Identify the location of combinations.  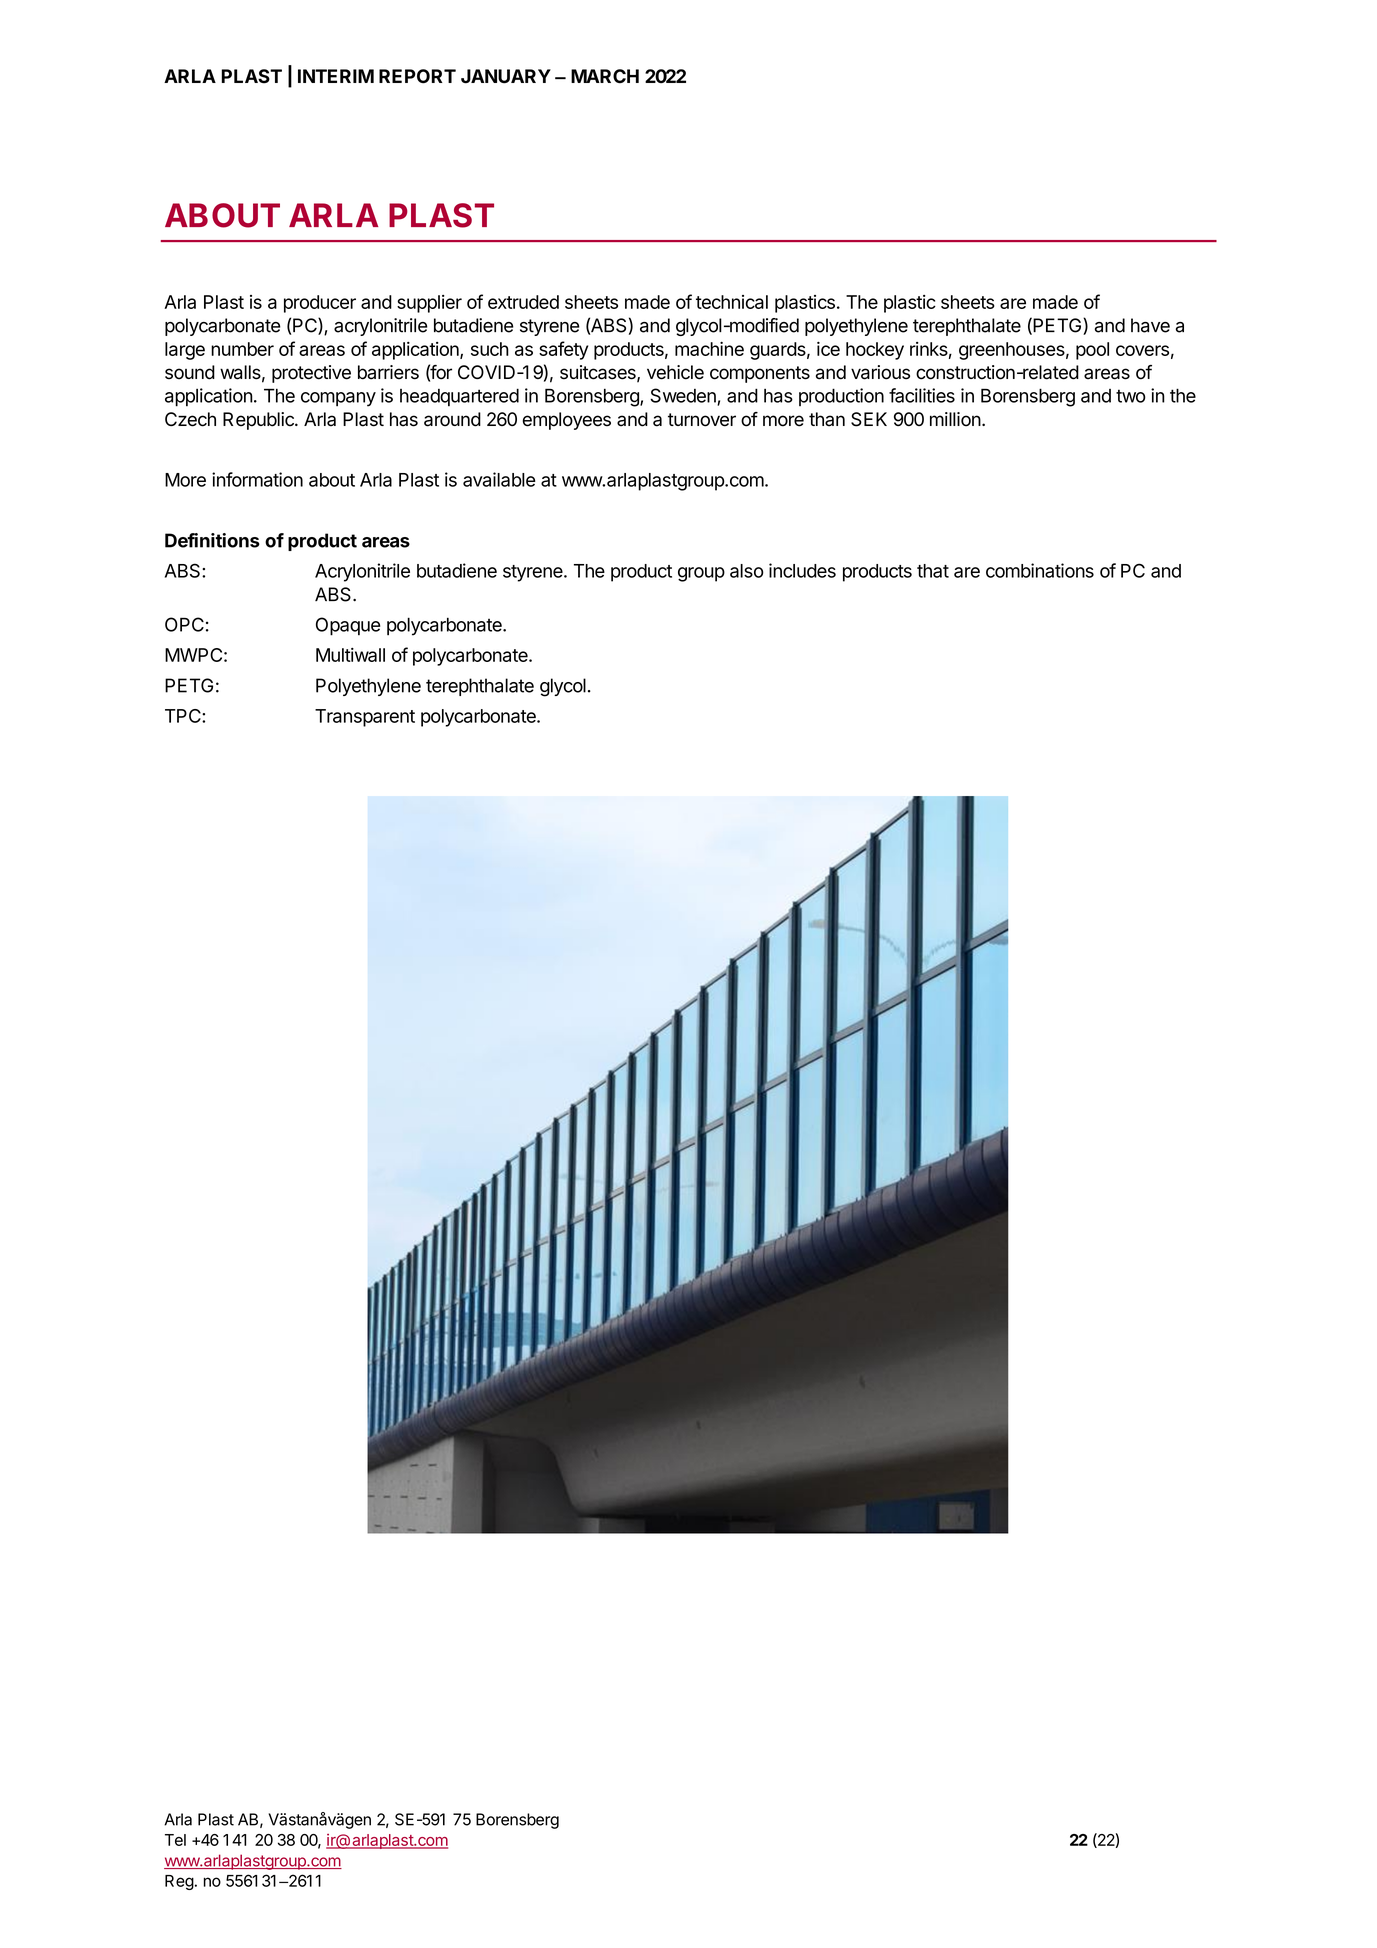
(1040, 570).
